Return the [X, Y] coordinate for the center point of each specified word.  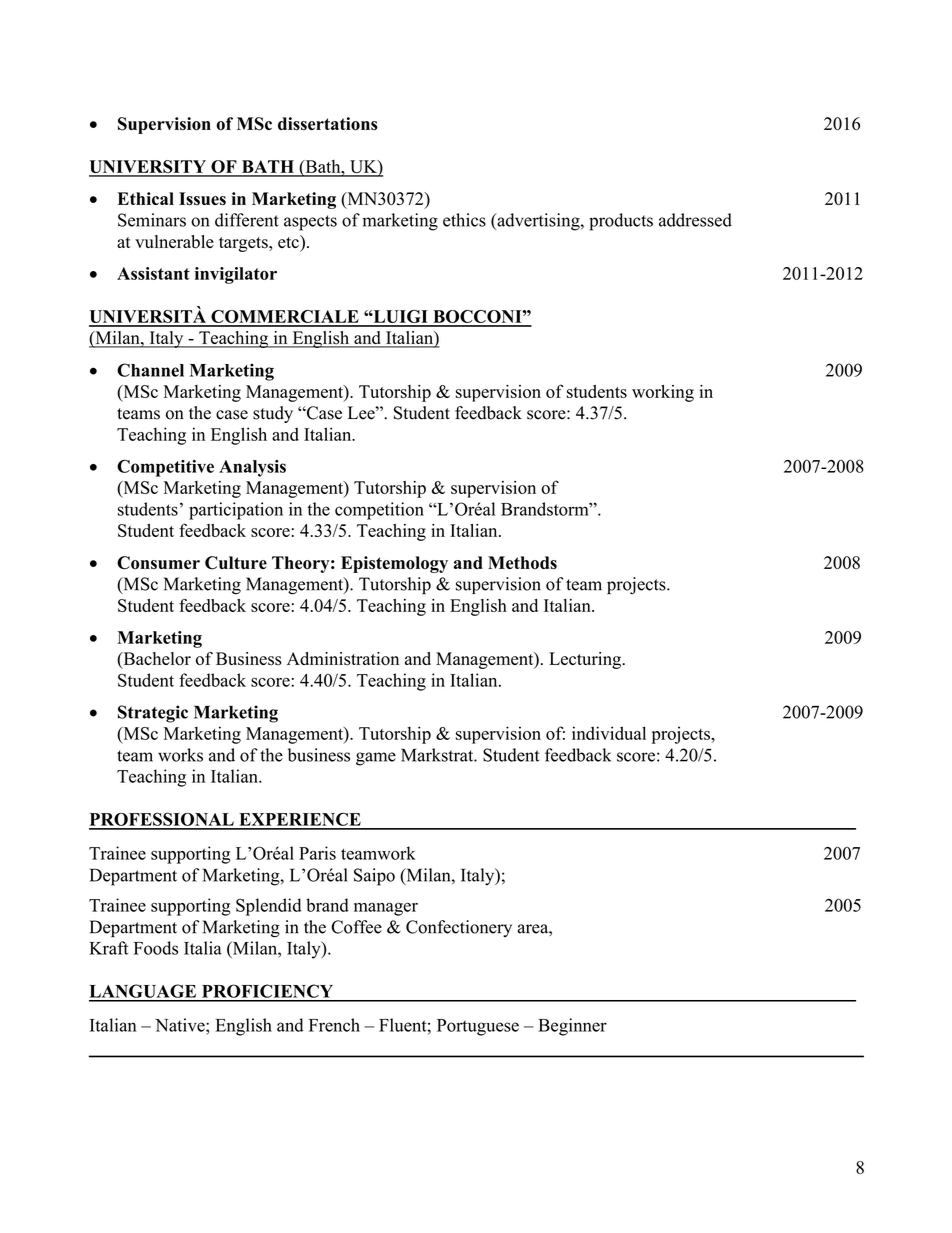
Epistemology [394, 564]
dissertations [328, 124]
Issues [202, 199]
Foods [156, 948]
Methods [522, 563]
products [621, 222]
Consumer [158, 563]
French [334, 1025]
